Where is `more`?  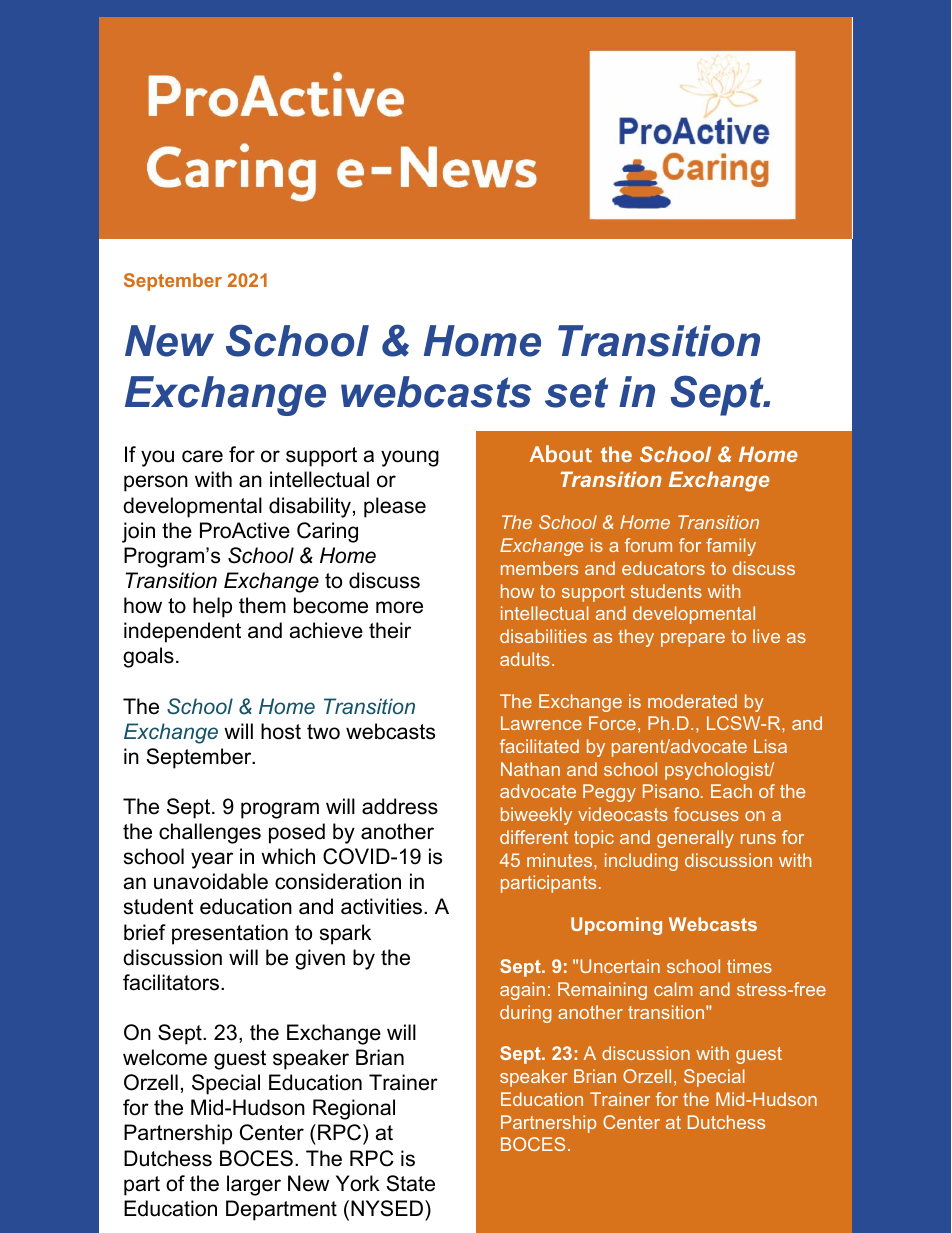
more is located at coordinates (399, 607).
